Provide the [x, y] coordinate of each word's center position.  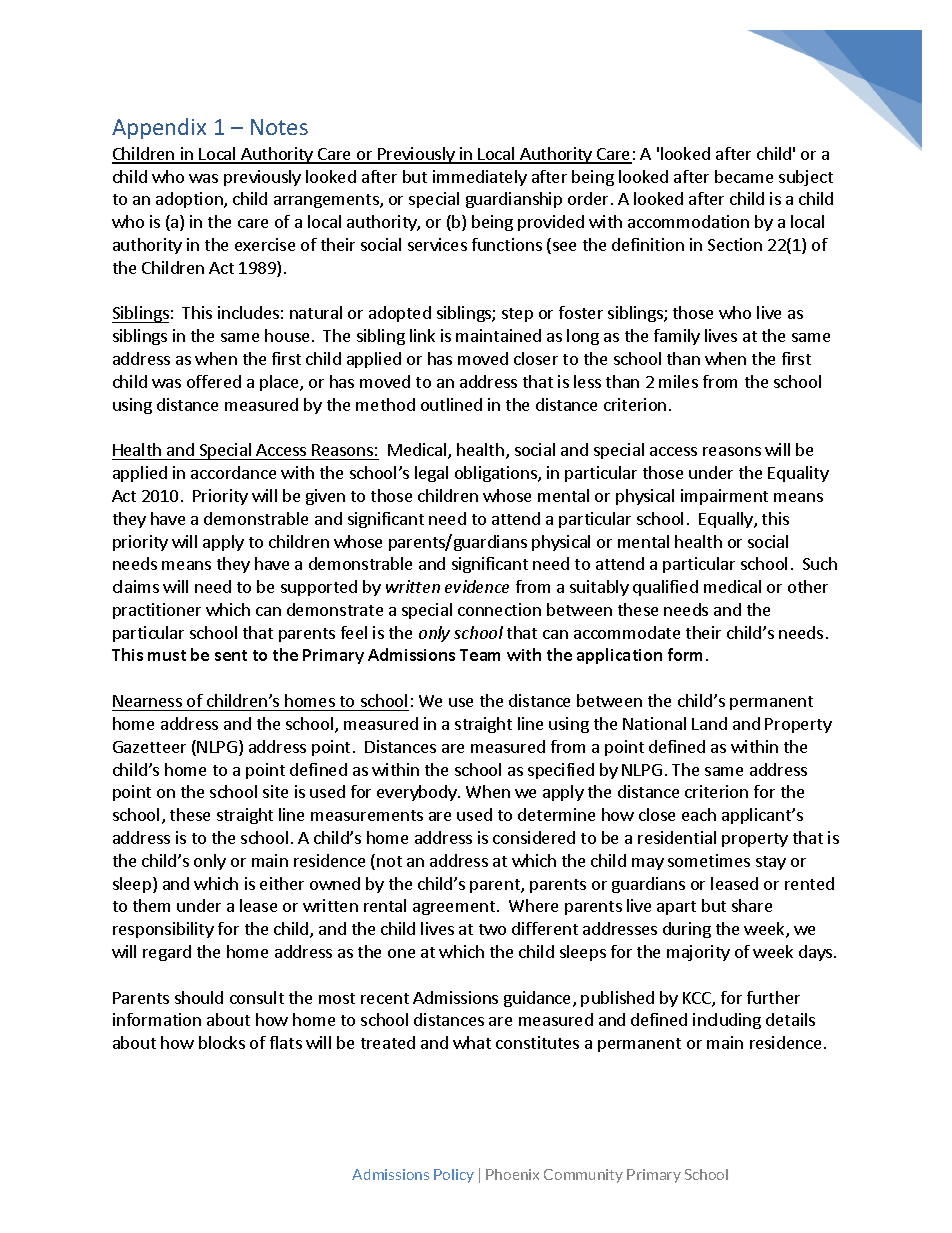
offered [214, 381]
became [744, 176]
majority [698, 953]
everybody [418, 793]
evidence [477, 586]
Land [709, 723]
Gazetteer [149, 747]
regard [167, 953]
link [422, 335]
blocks [222, 1042]
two [492, 929]
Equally [727, 520]
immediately [480, 178]
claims [136, 586]
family [677, 337]
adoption [190, 200]
